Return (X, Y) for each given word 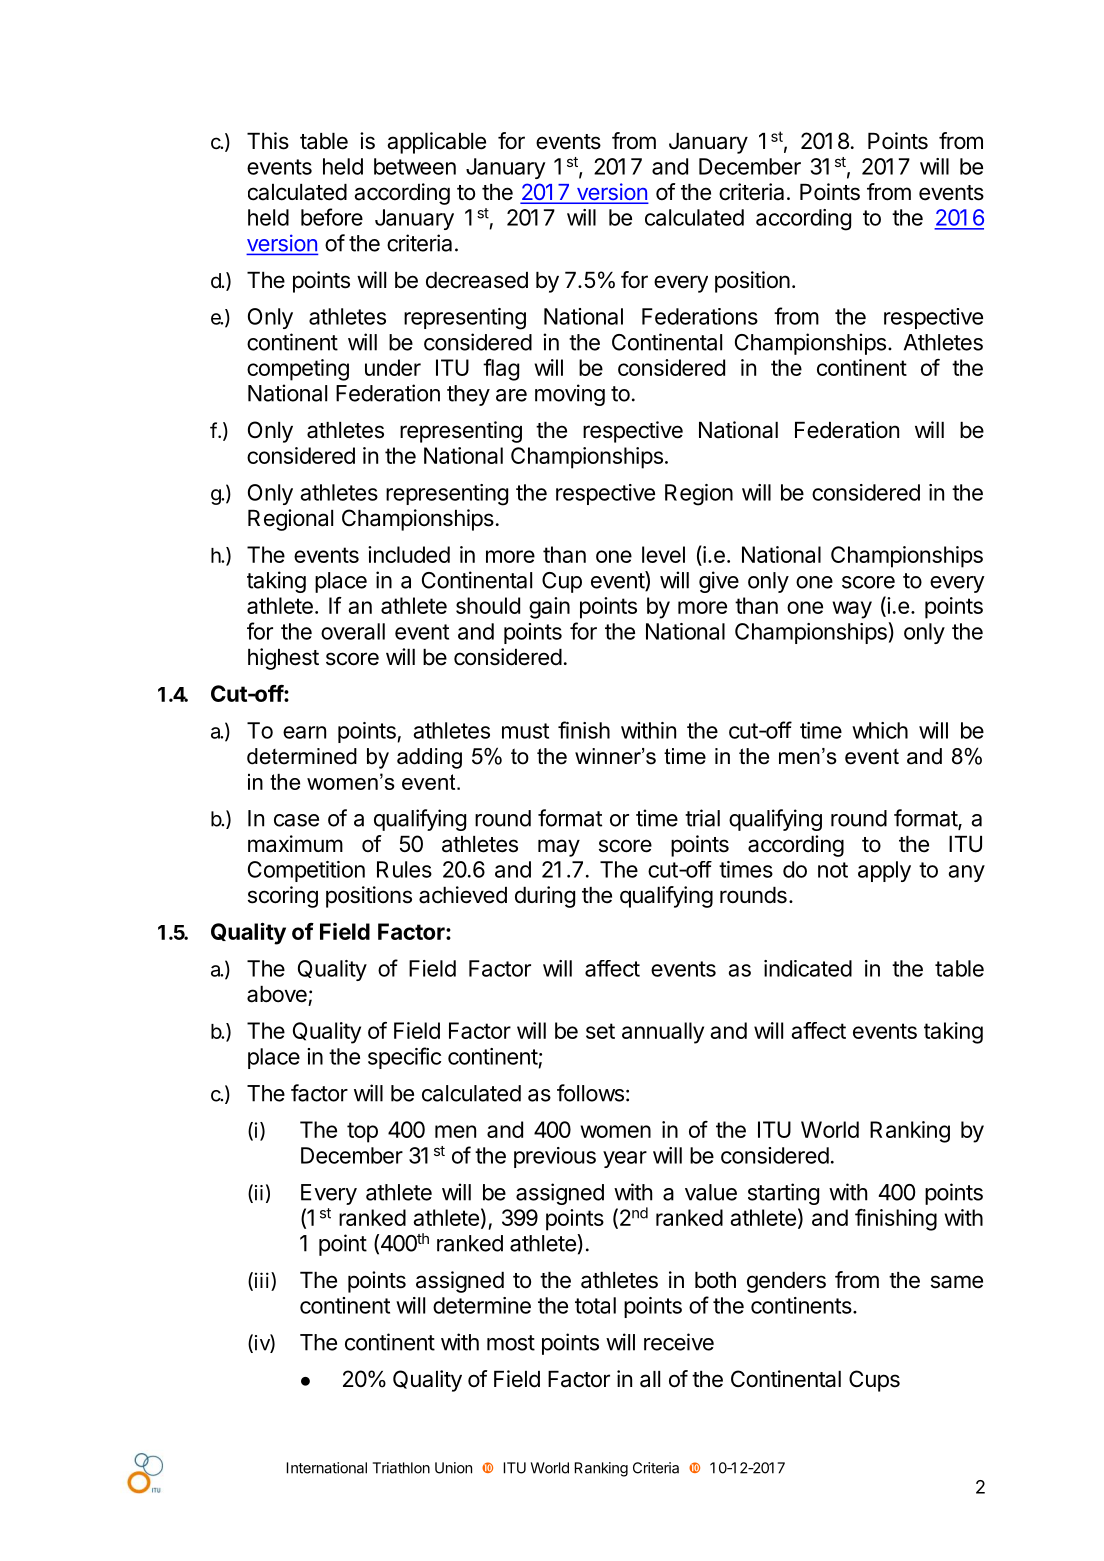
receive (679, 1342)
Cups (874, 1381)
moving (570, 395)
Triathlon (401, 1468)
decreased (477, 280)
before (332, 217)
